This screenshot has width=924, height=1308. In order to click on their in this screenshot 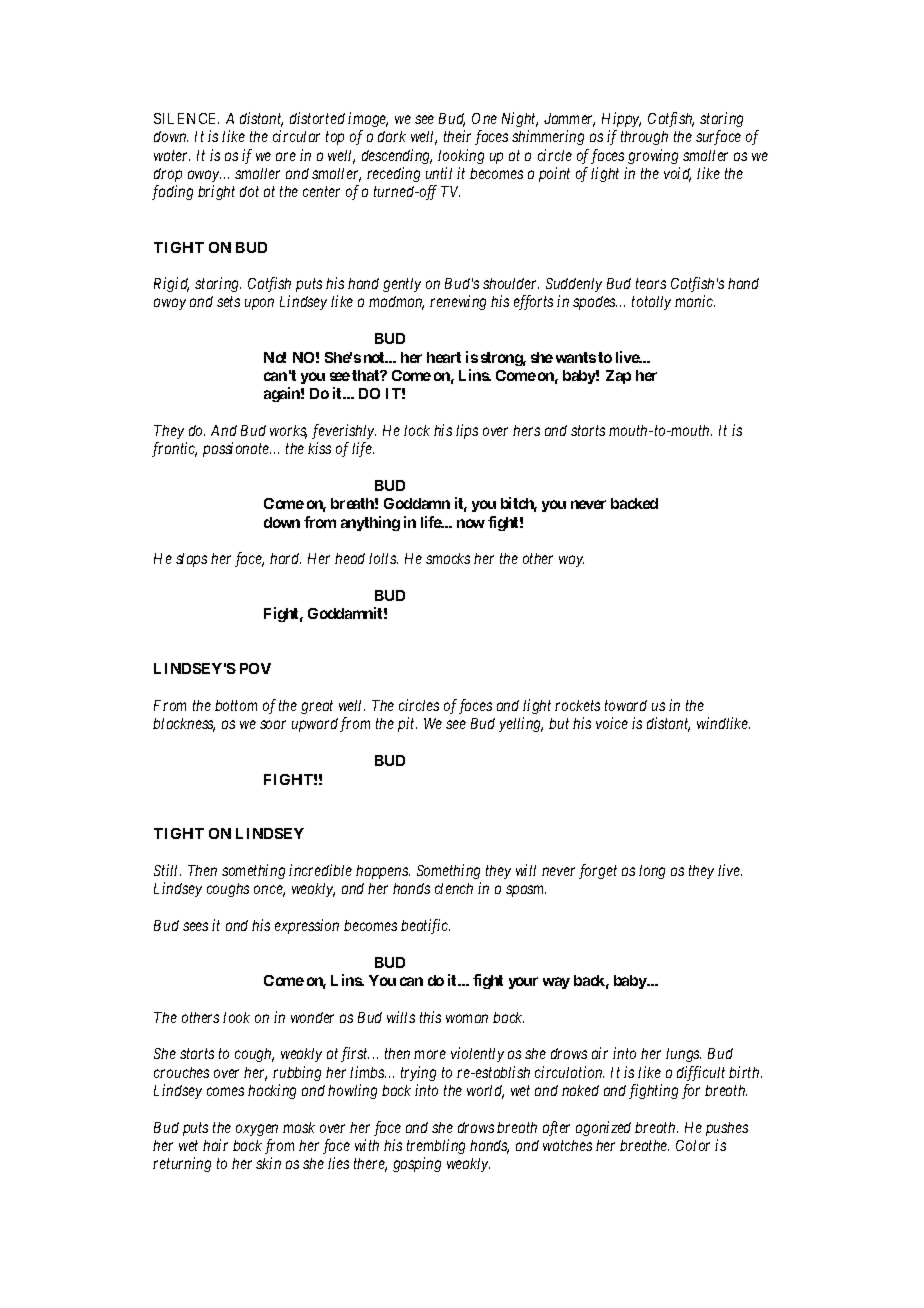, I will do `click(457, 136)`.
